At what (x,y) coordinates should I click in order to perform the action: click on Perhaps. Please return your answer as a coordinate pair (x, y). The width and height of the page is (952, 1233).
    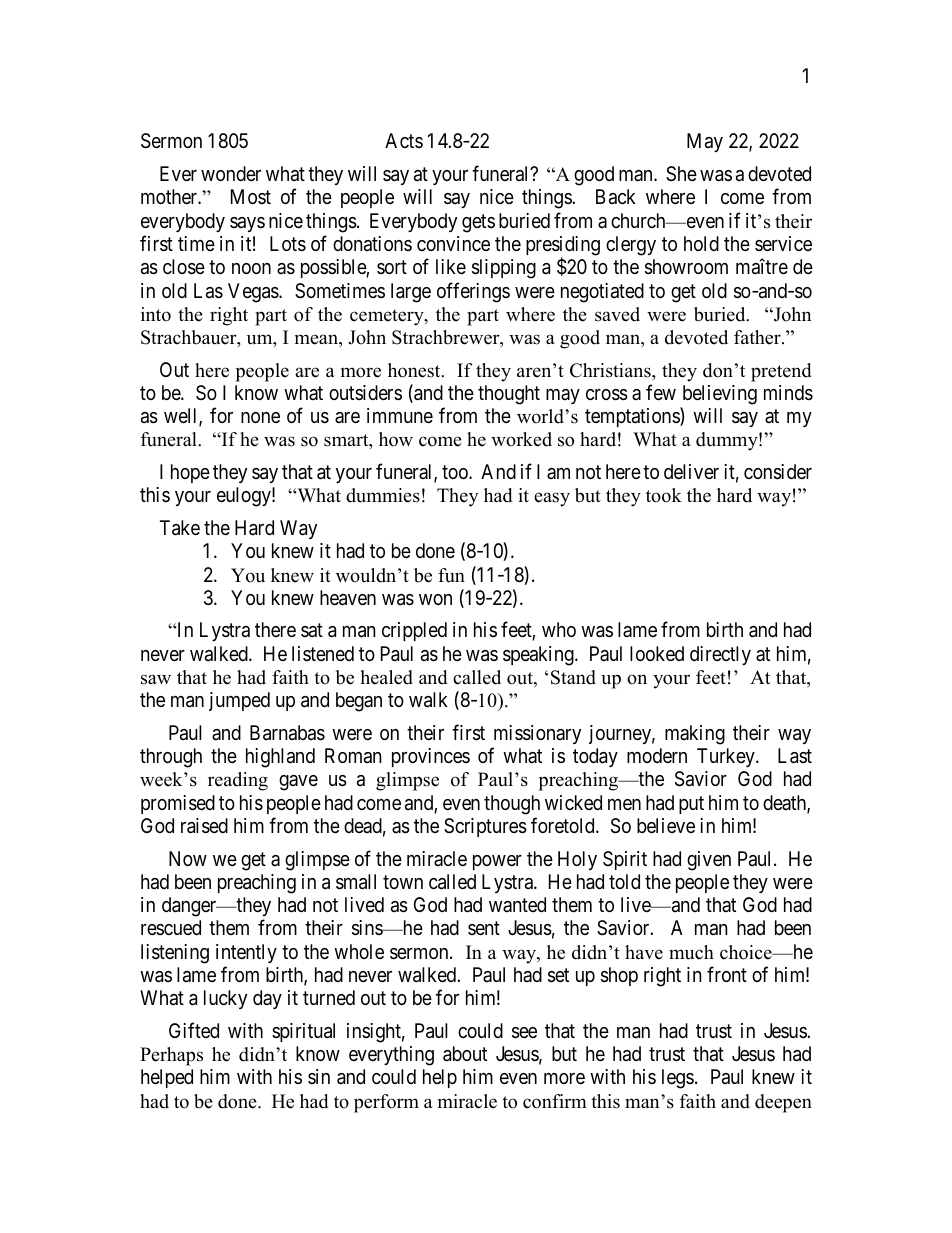
    Looking at the image, I should click on (171, 1056).
